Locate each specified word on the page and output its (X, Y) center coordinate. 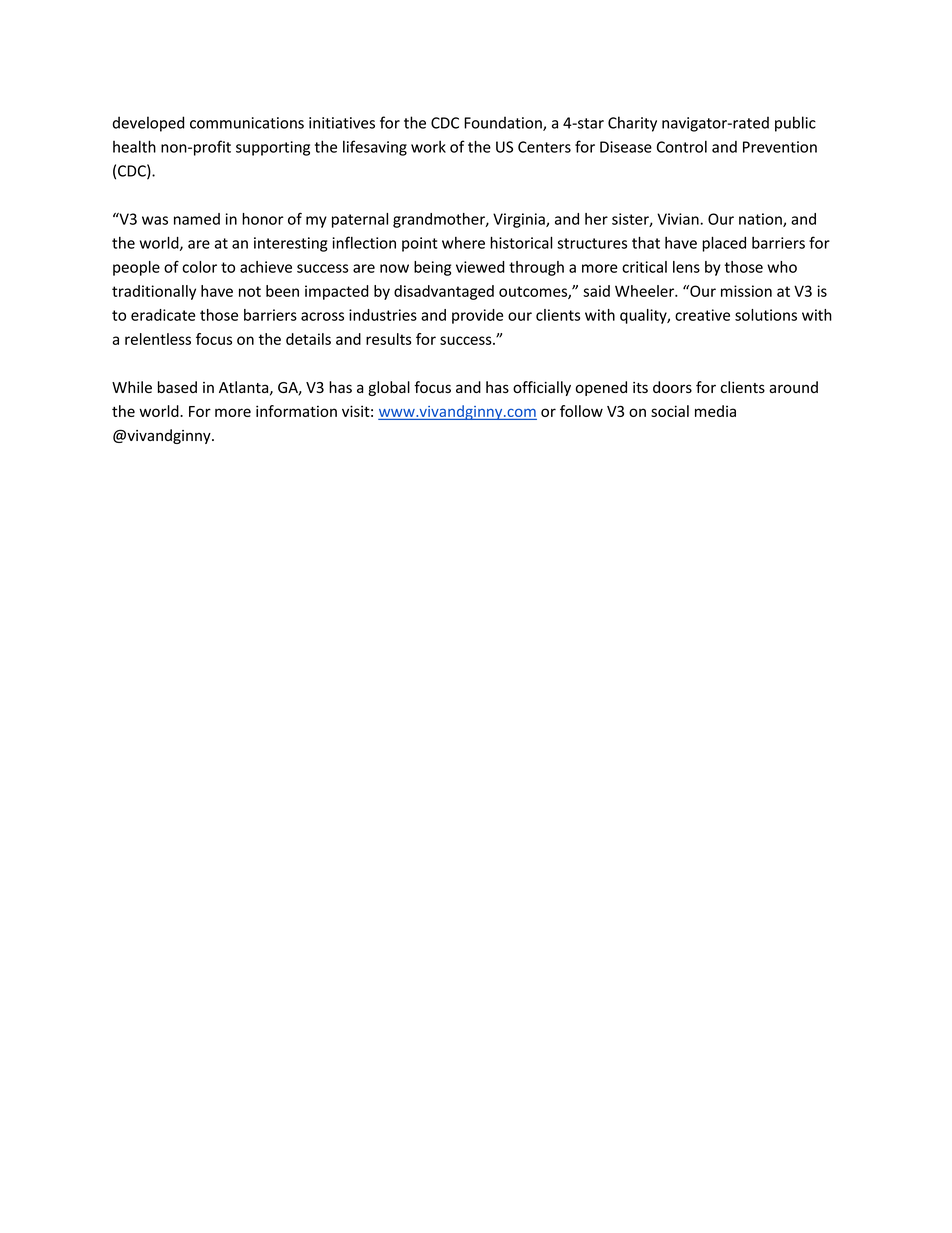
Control (682, 146)
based (177, 387)
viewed (480, 267)
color (199, 267)
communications (247, 123)
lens (686, 267)
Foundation (504, 123)
